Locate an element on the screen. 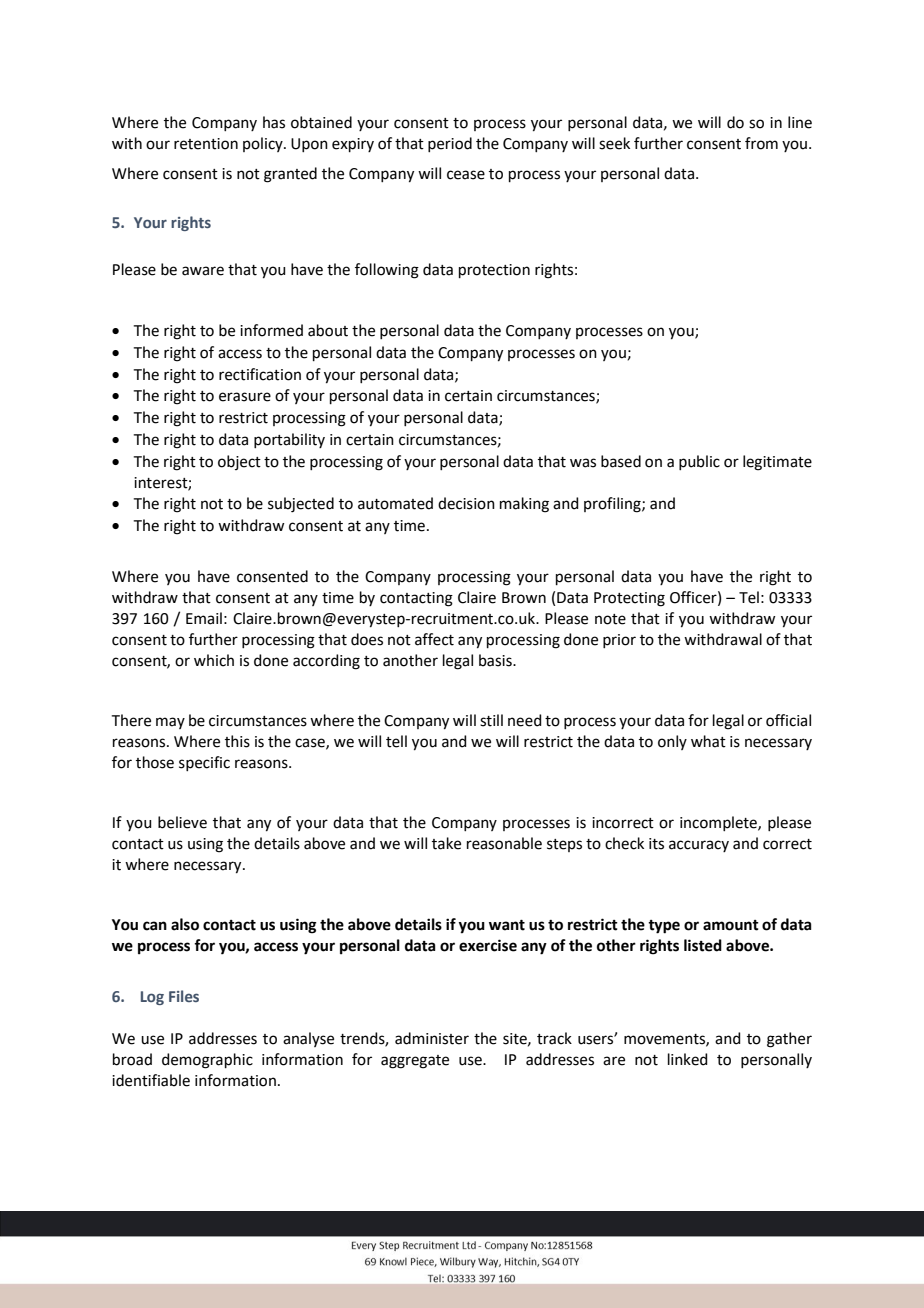 This screenshot has height=1308, width=924. object is located at coordinates (239, 462).
